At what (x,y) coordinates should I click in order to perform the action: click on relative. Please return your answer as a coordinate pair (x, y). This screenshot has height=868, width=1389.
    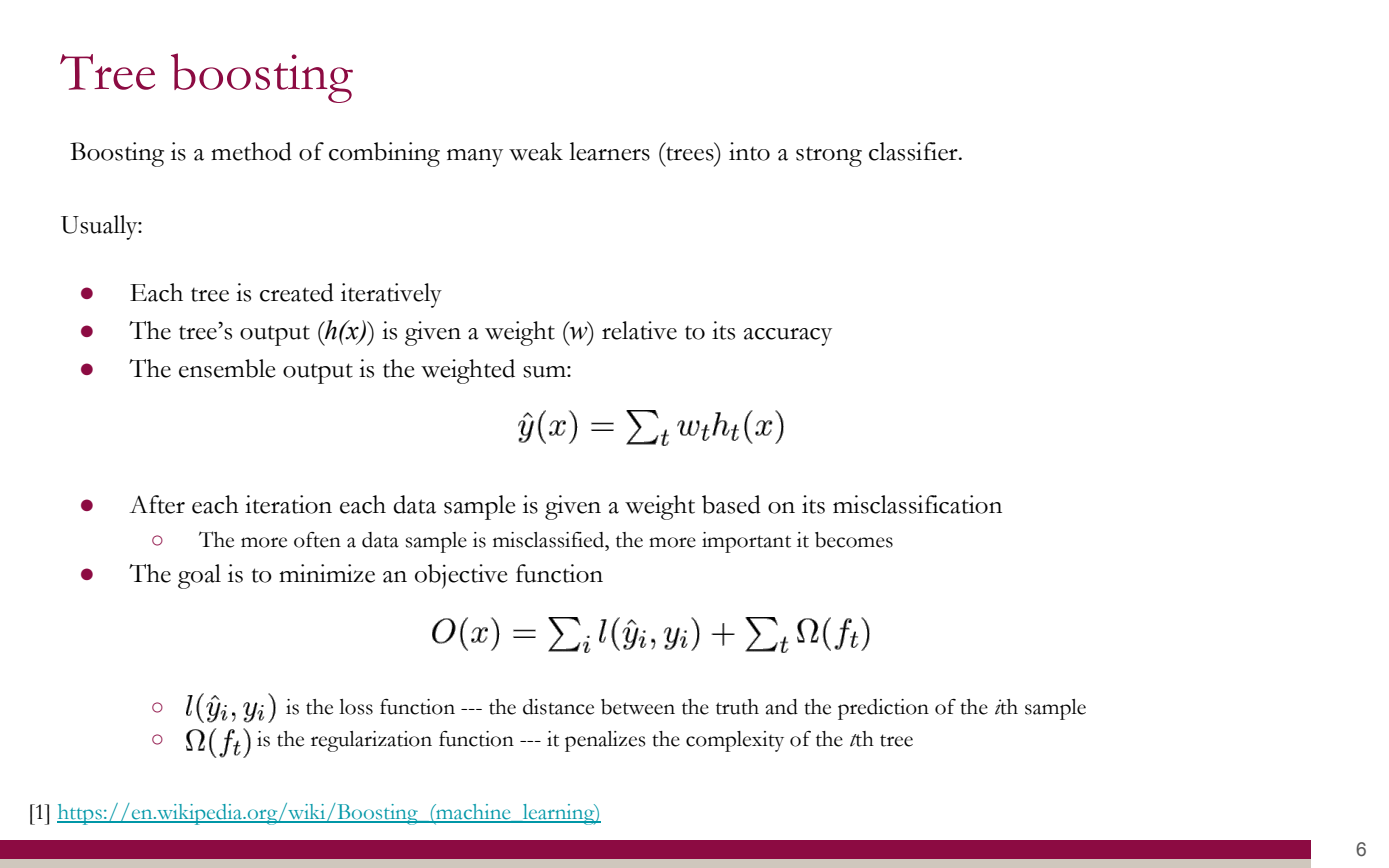
    Looking at the image, I should click on (639, 330).
